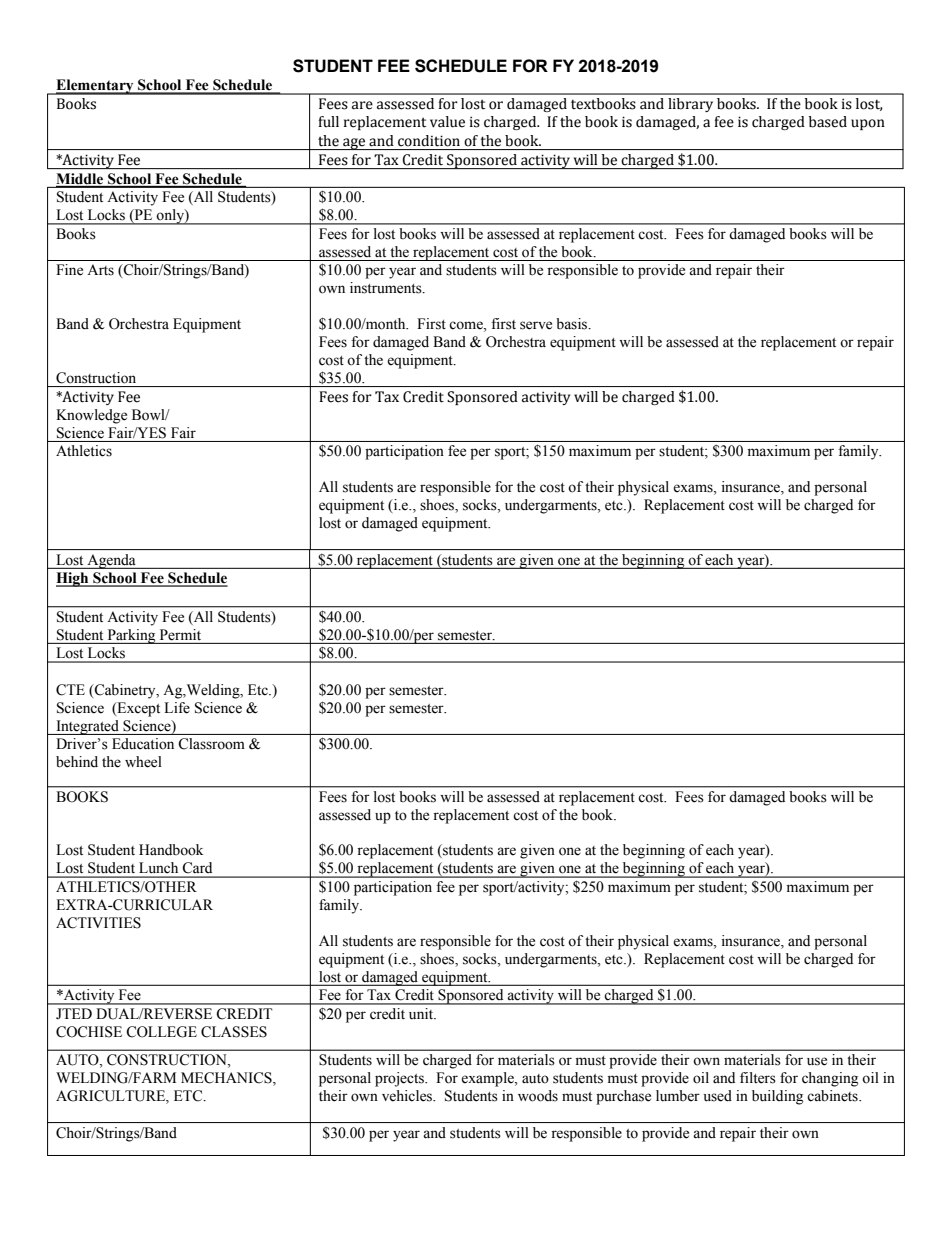  I want to click on full, so click(328, 122).
